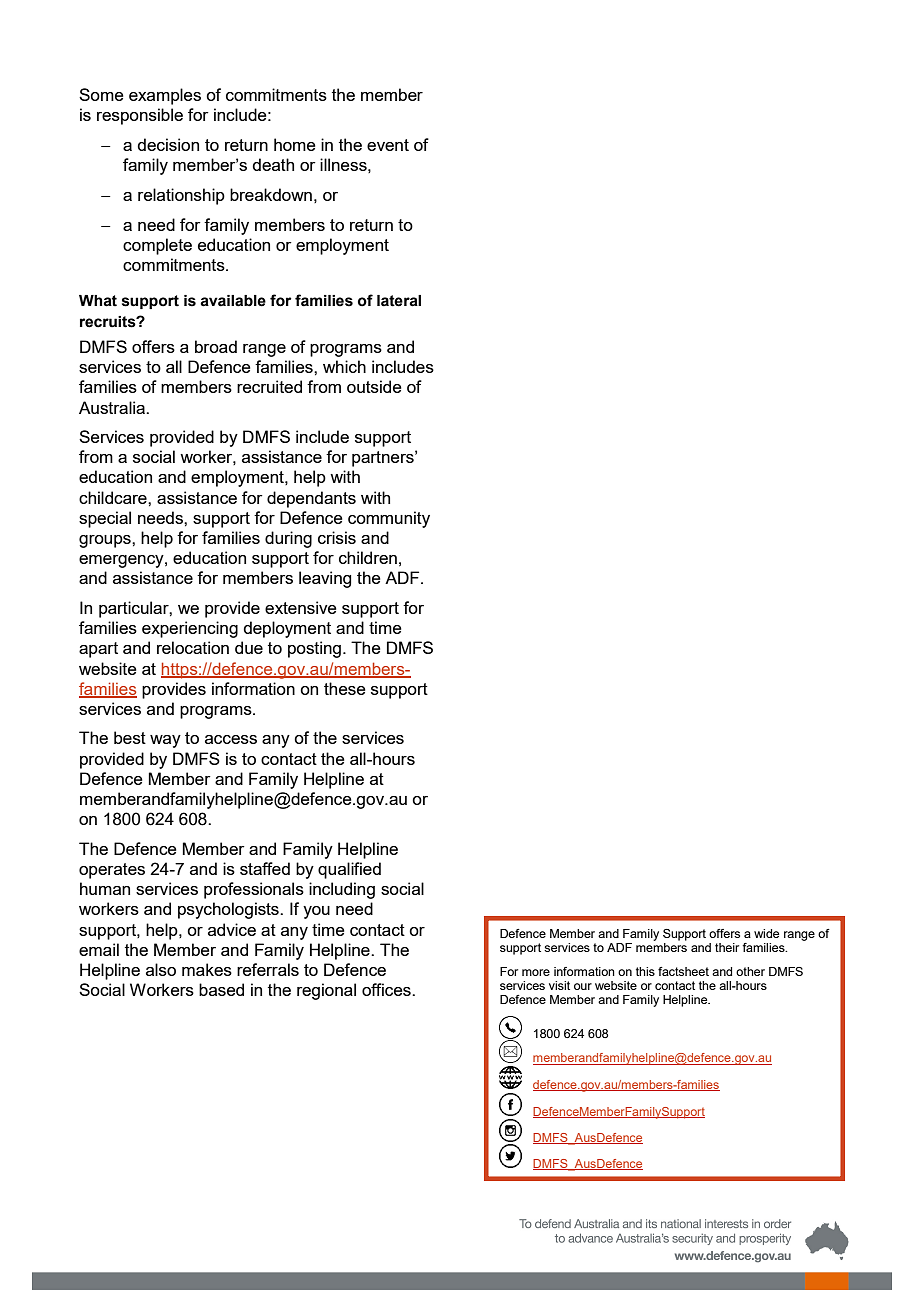 The width and height of the image is (924, 1308). I want to click on children, so click(368, 557).
